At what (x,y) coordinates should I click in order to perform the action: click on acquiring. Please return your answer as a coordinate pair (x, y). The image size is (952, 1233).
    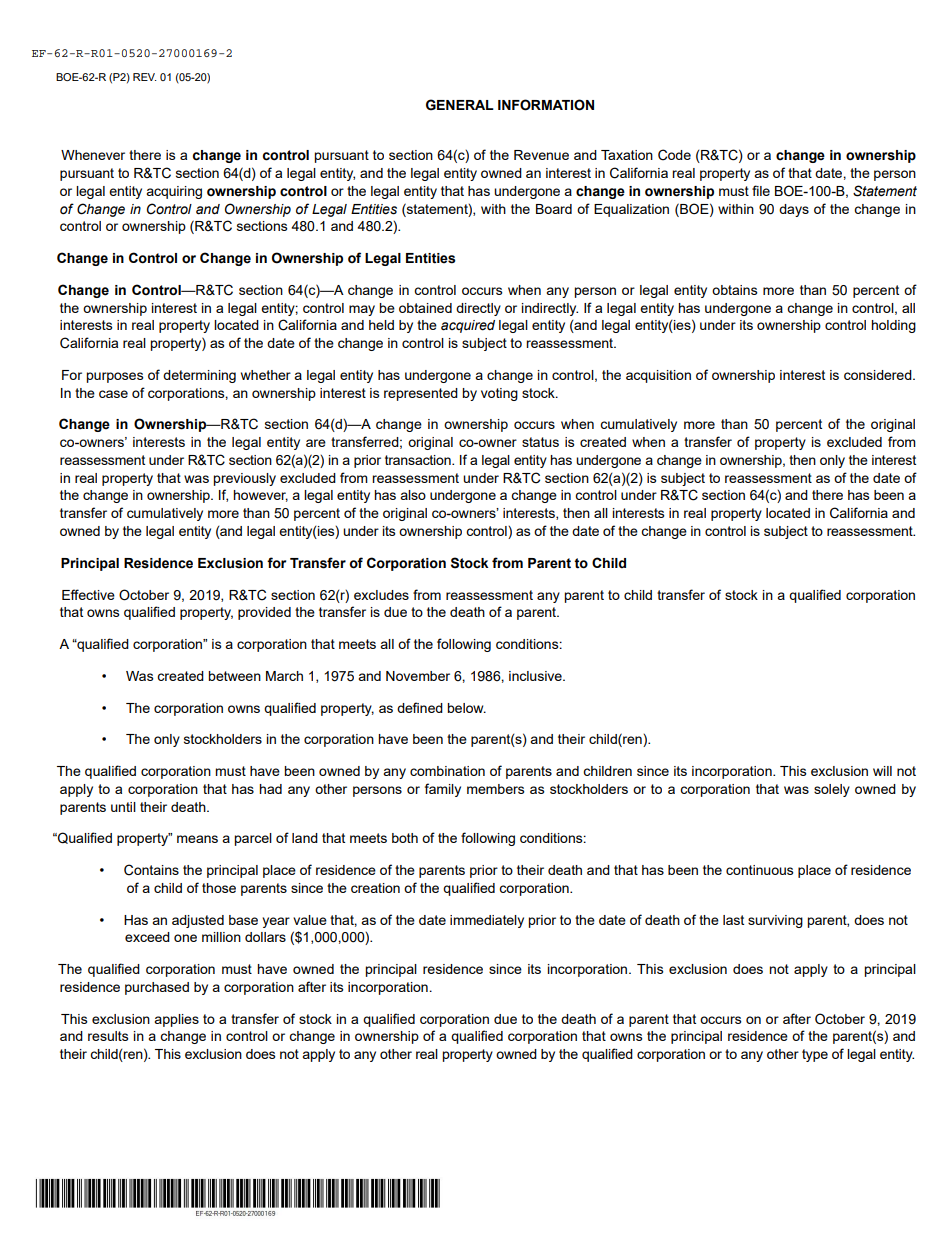
    Looking at the image, I should click on (174, 192).
